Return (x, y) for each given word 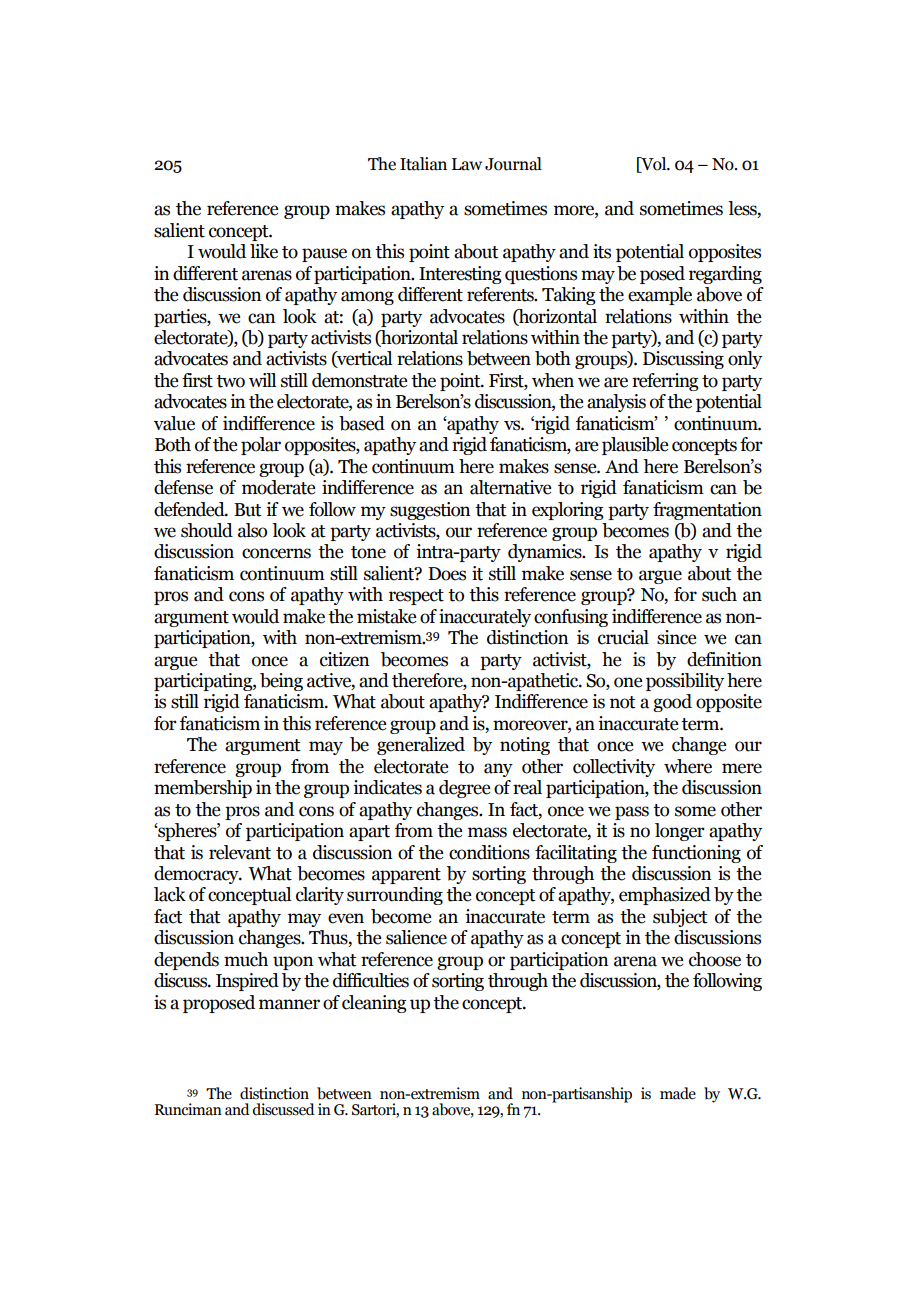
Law (467, 164)
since (676, 637)
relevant (240, 852)
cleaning (374, 1004)
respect (416, 597)
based (362, 423)
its (602, 251)
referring (665, 382)
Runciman (188, 1109)
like (264, 251)
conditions (489, 852)
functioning (696, 854)
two (230, 381)
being (281, 682)
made (678, 1093)
